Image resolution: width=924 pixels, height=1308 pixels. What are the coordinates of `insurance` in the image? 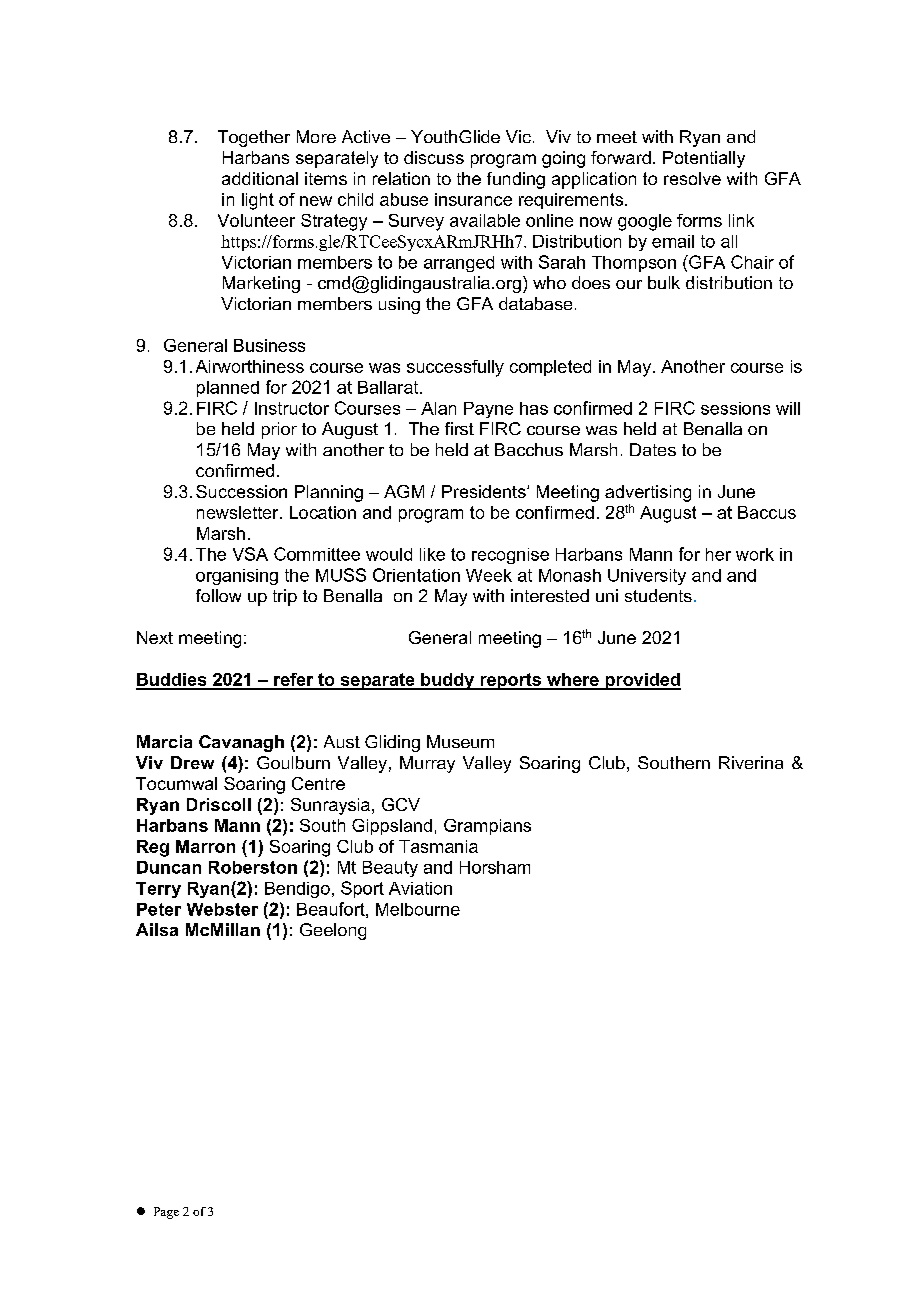 It's located at (473, 199).
